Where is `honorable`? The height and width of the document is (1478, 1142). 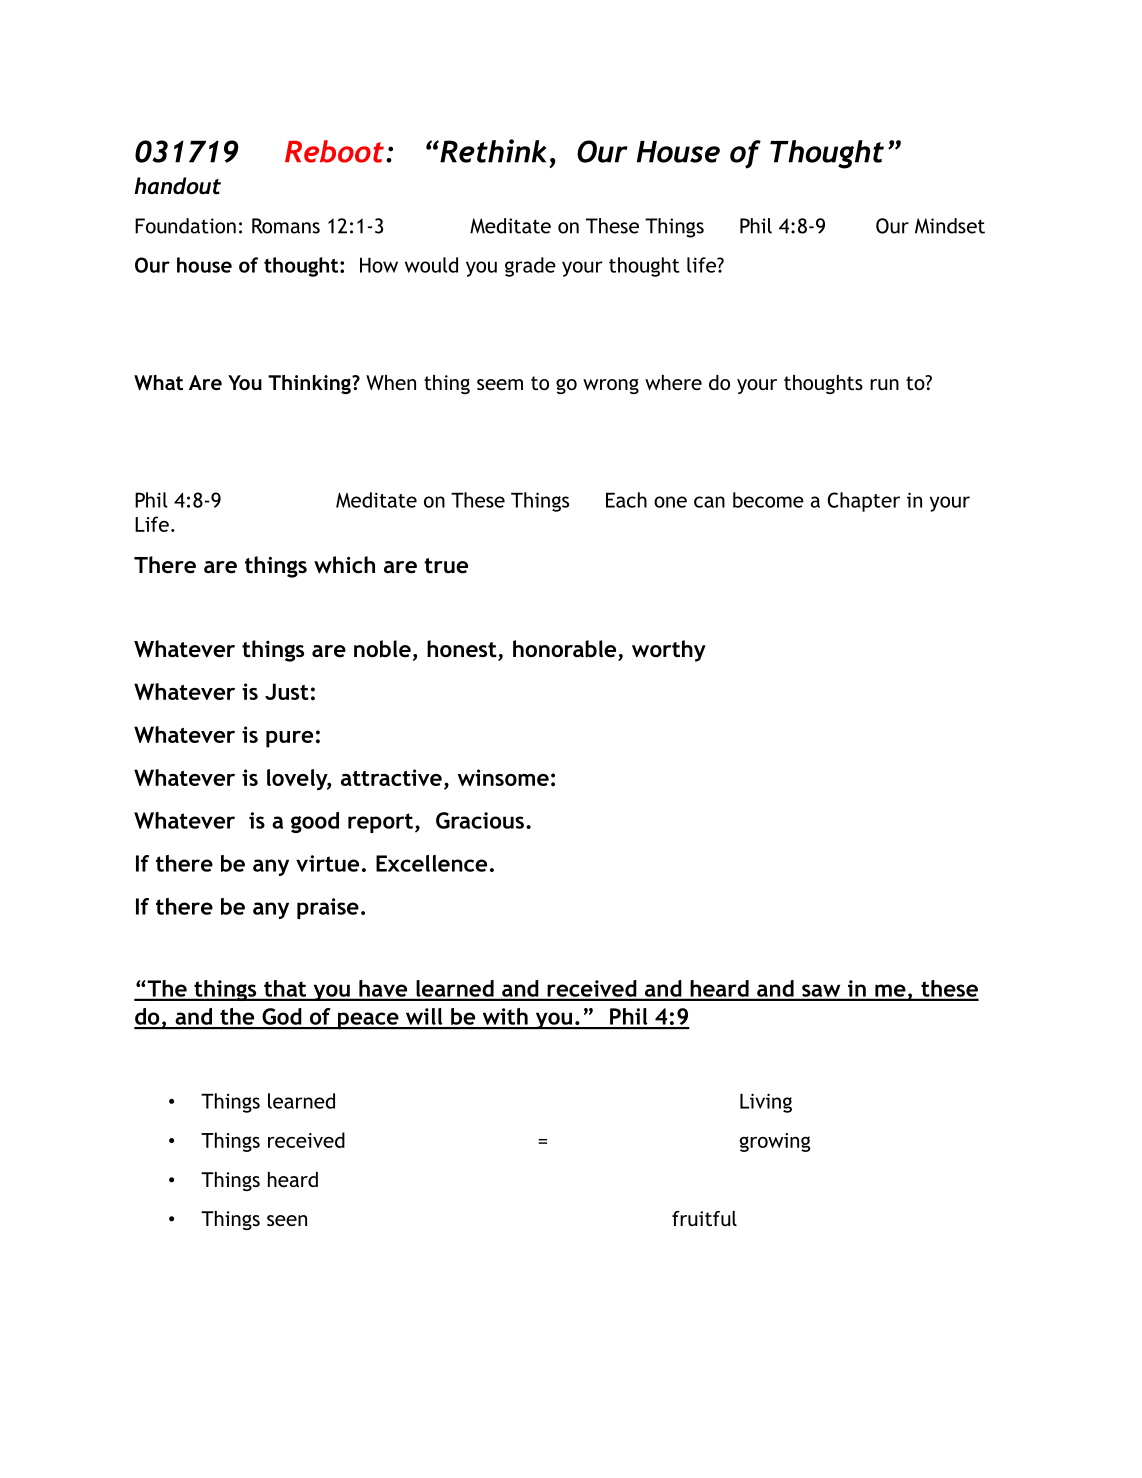
honorable is located at coordinates (566, 650).
